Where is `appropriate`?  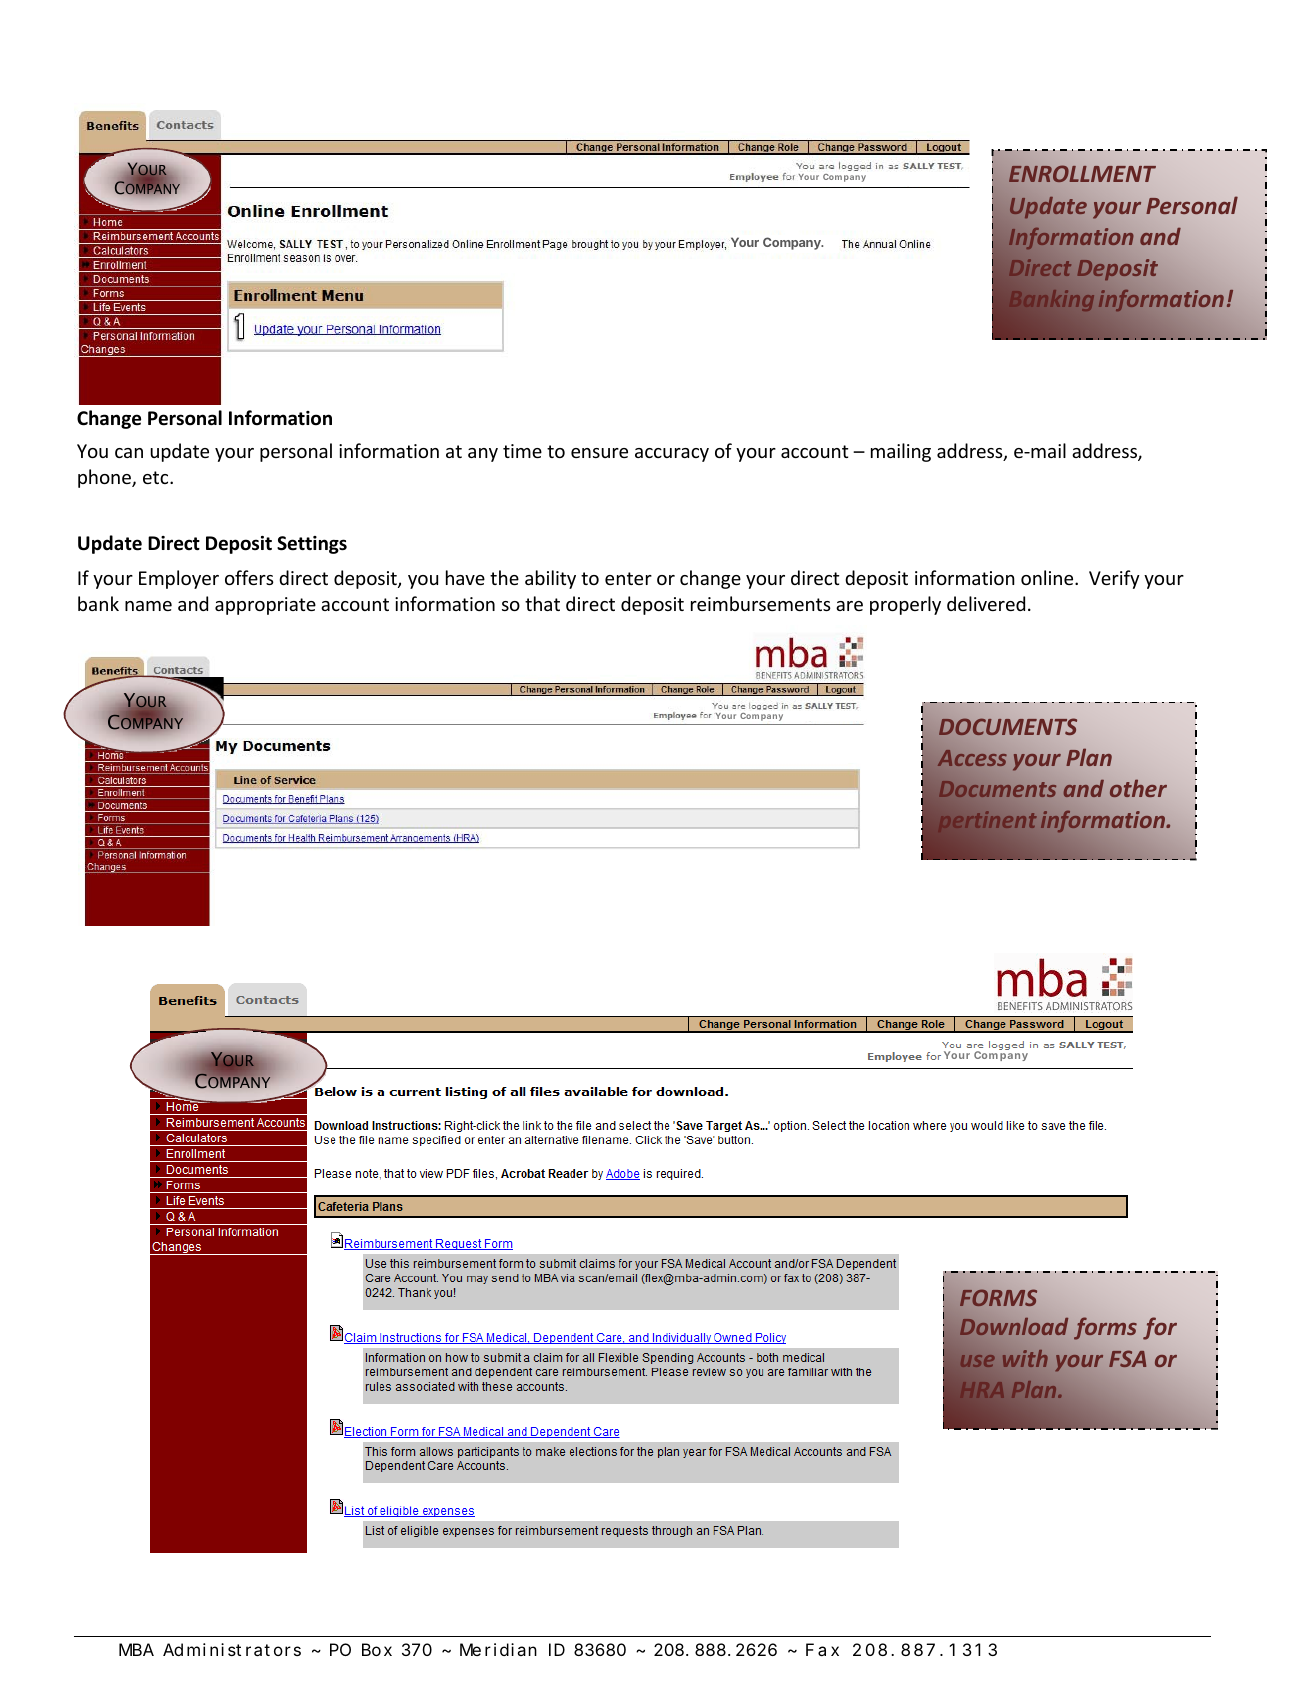 appropriate is located at coordinates (265, 606).
